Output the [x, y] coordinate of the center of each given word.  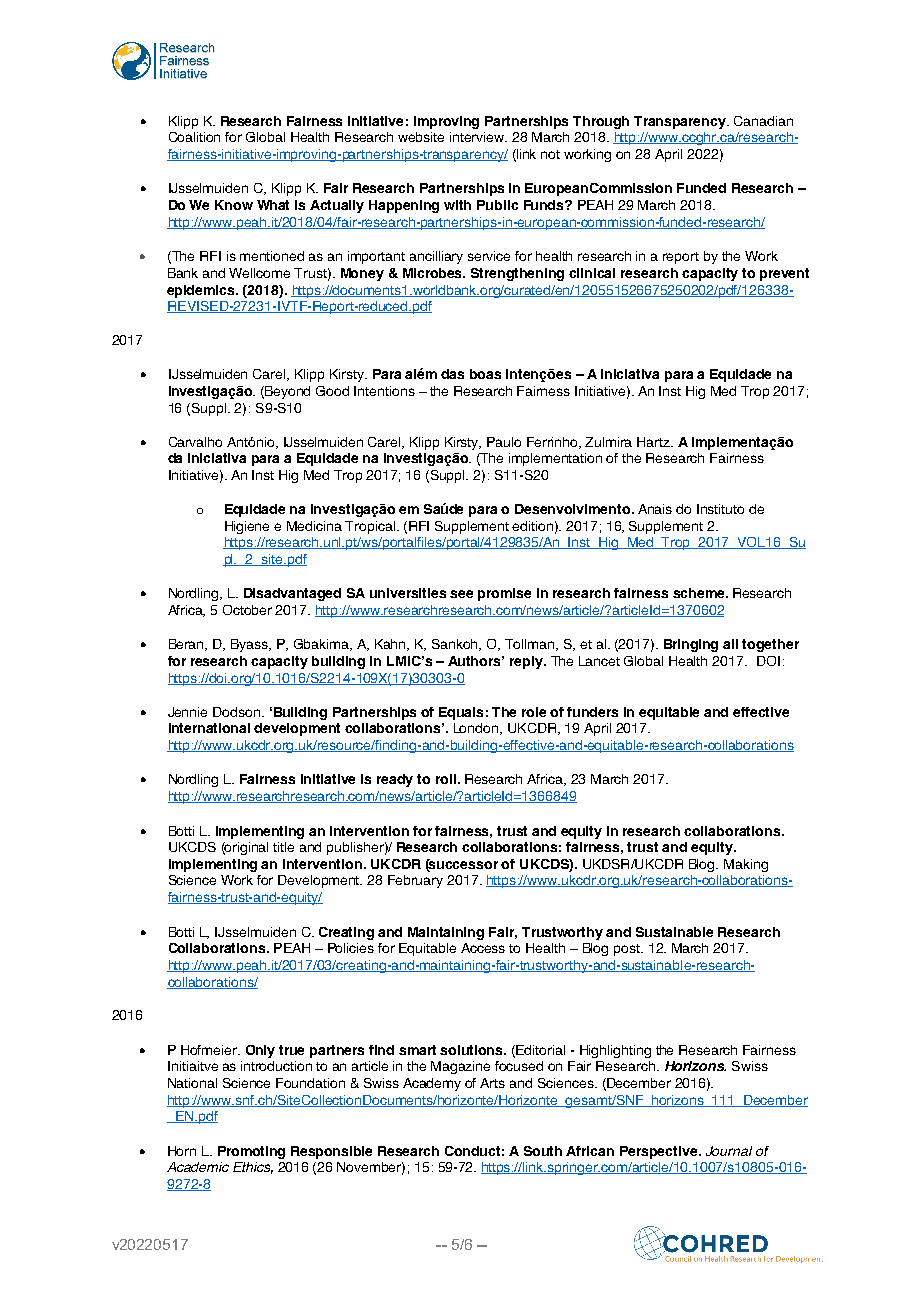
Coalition [194, 137]
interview [478, 137]
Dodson [238, 712]
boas [485, 374]
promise [504, 594]
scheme [700, 593]
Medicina [314, 526]
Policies [351, 948]
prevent [784, 274]
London [477, 729]
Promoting [251, 1152]
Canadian [763, 121]
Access [483, 948]
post [628, 950]
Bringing [691, 645]
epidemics [202, 291]
